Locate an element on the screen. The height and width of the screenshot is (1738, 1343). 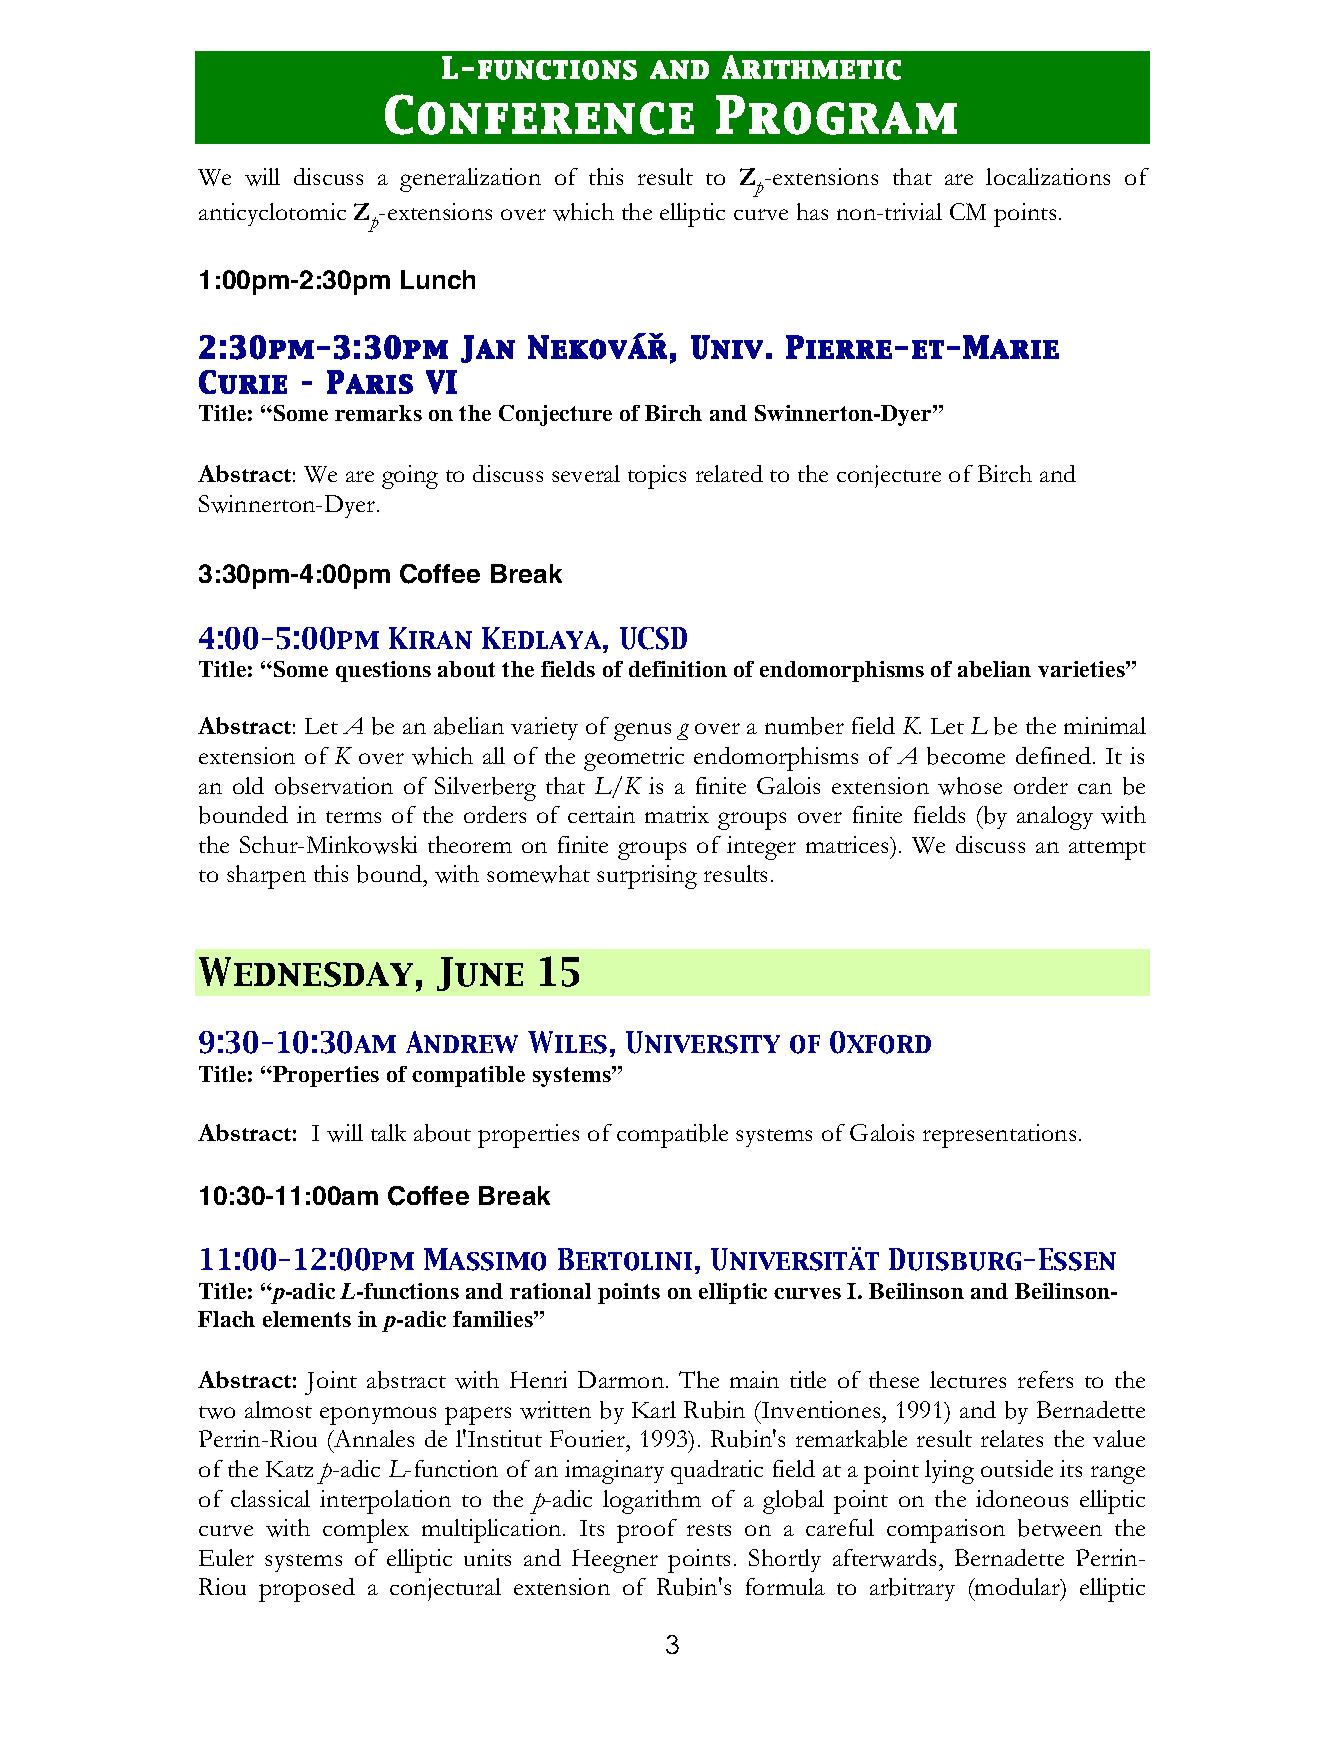
complex is located at coordinates (366, 1531).
